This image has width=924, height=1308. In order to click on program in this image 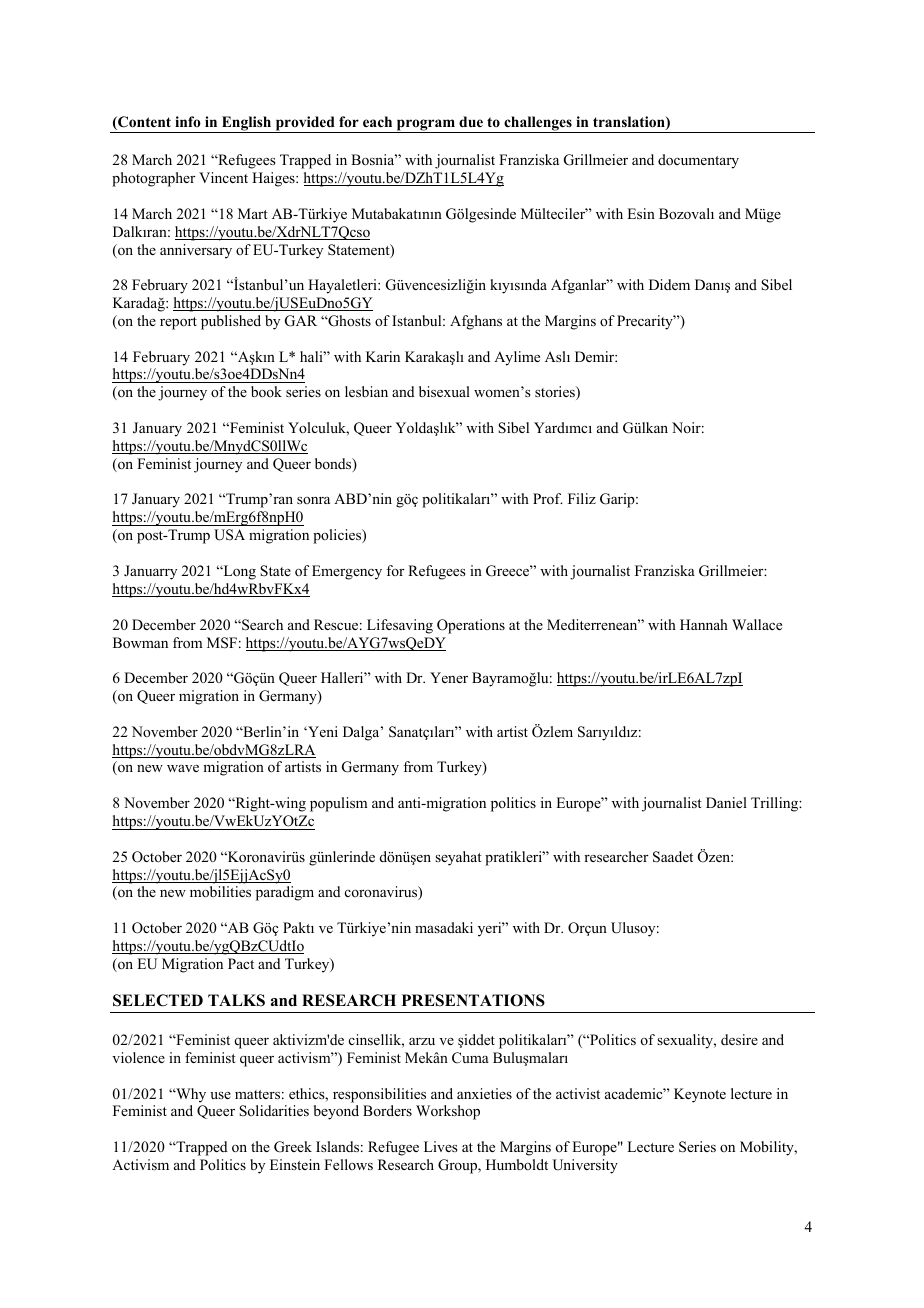, I will do `click(425, 126)`.
